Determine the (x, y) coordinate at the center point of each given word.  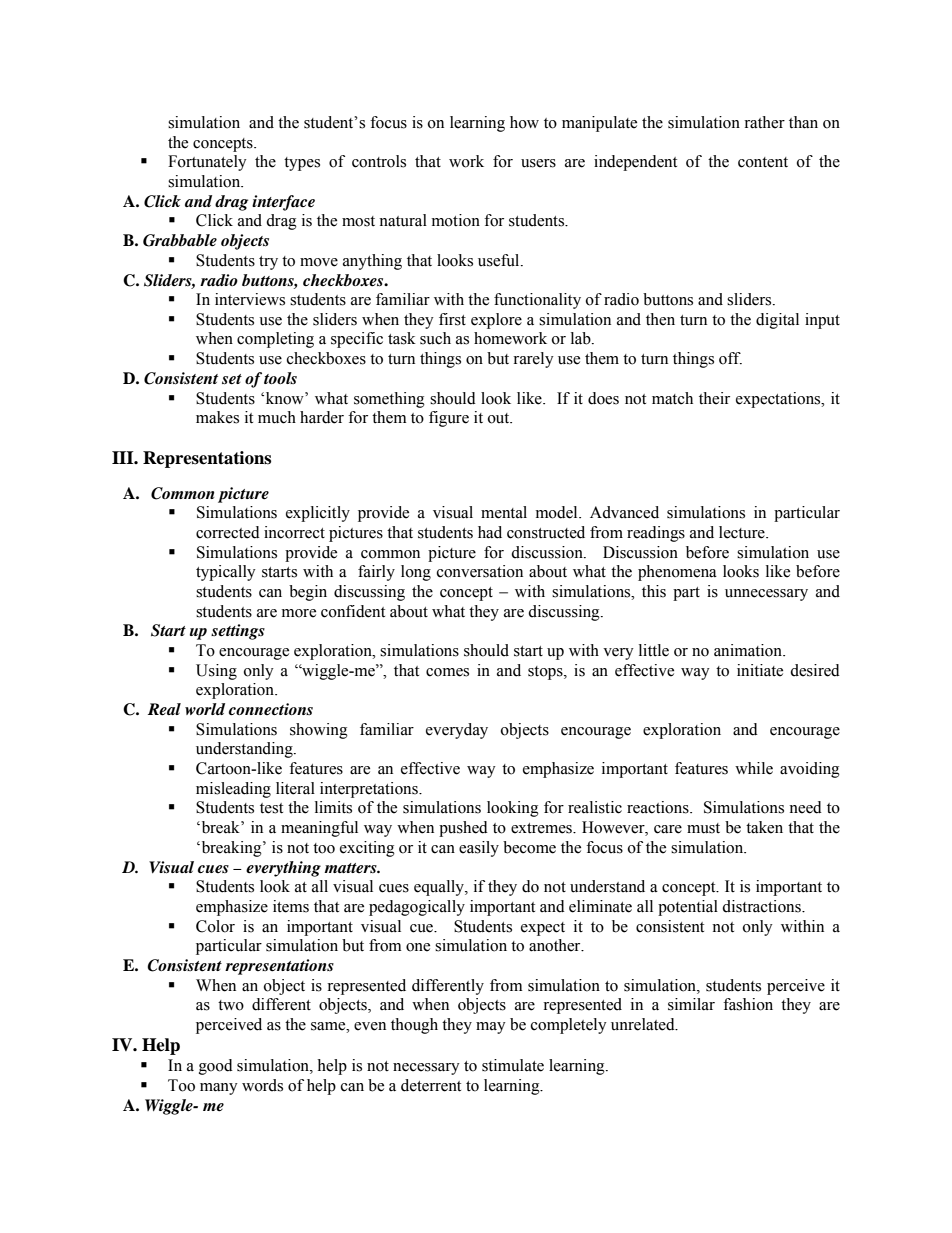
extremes (542, 828)
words (262, 1085)
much (277, 417)
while (754, 768)
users (538, 163)
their (714, 398)
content (763, 162)
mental (504, 512)
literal (295, 788)
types (302, 164)
